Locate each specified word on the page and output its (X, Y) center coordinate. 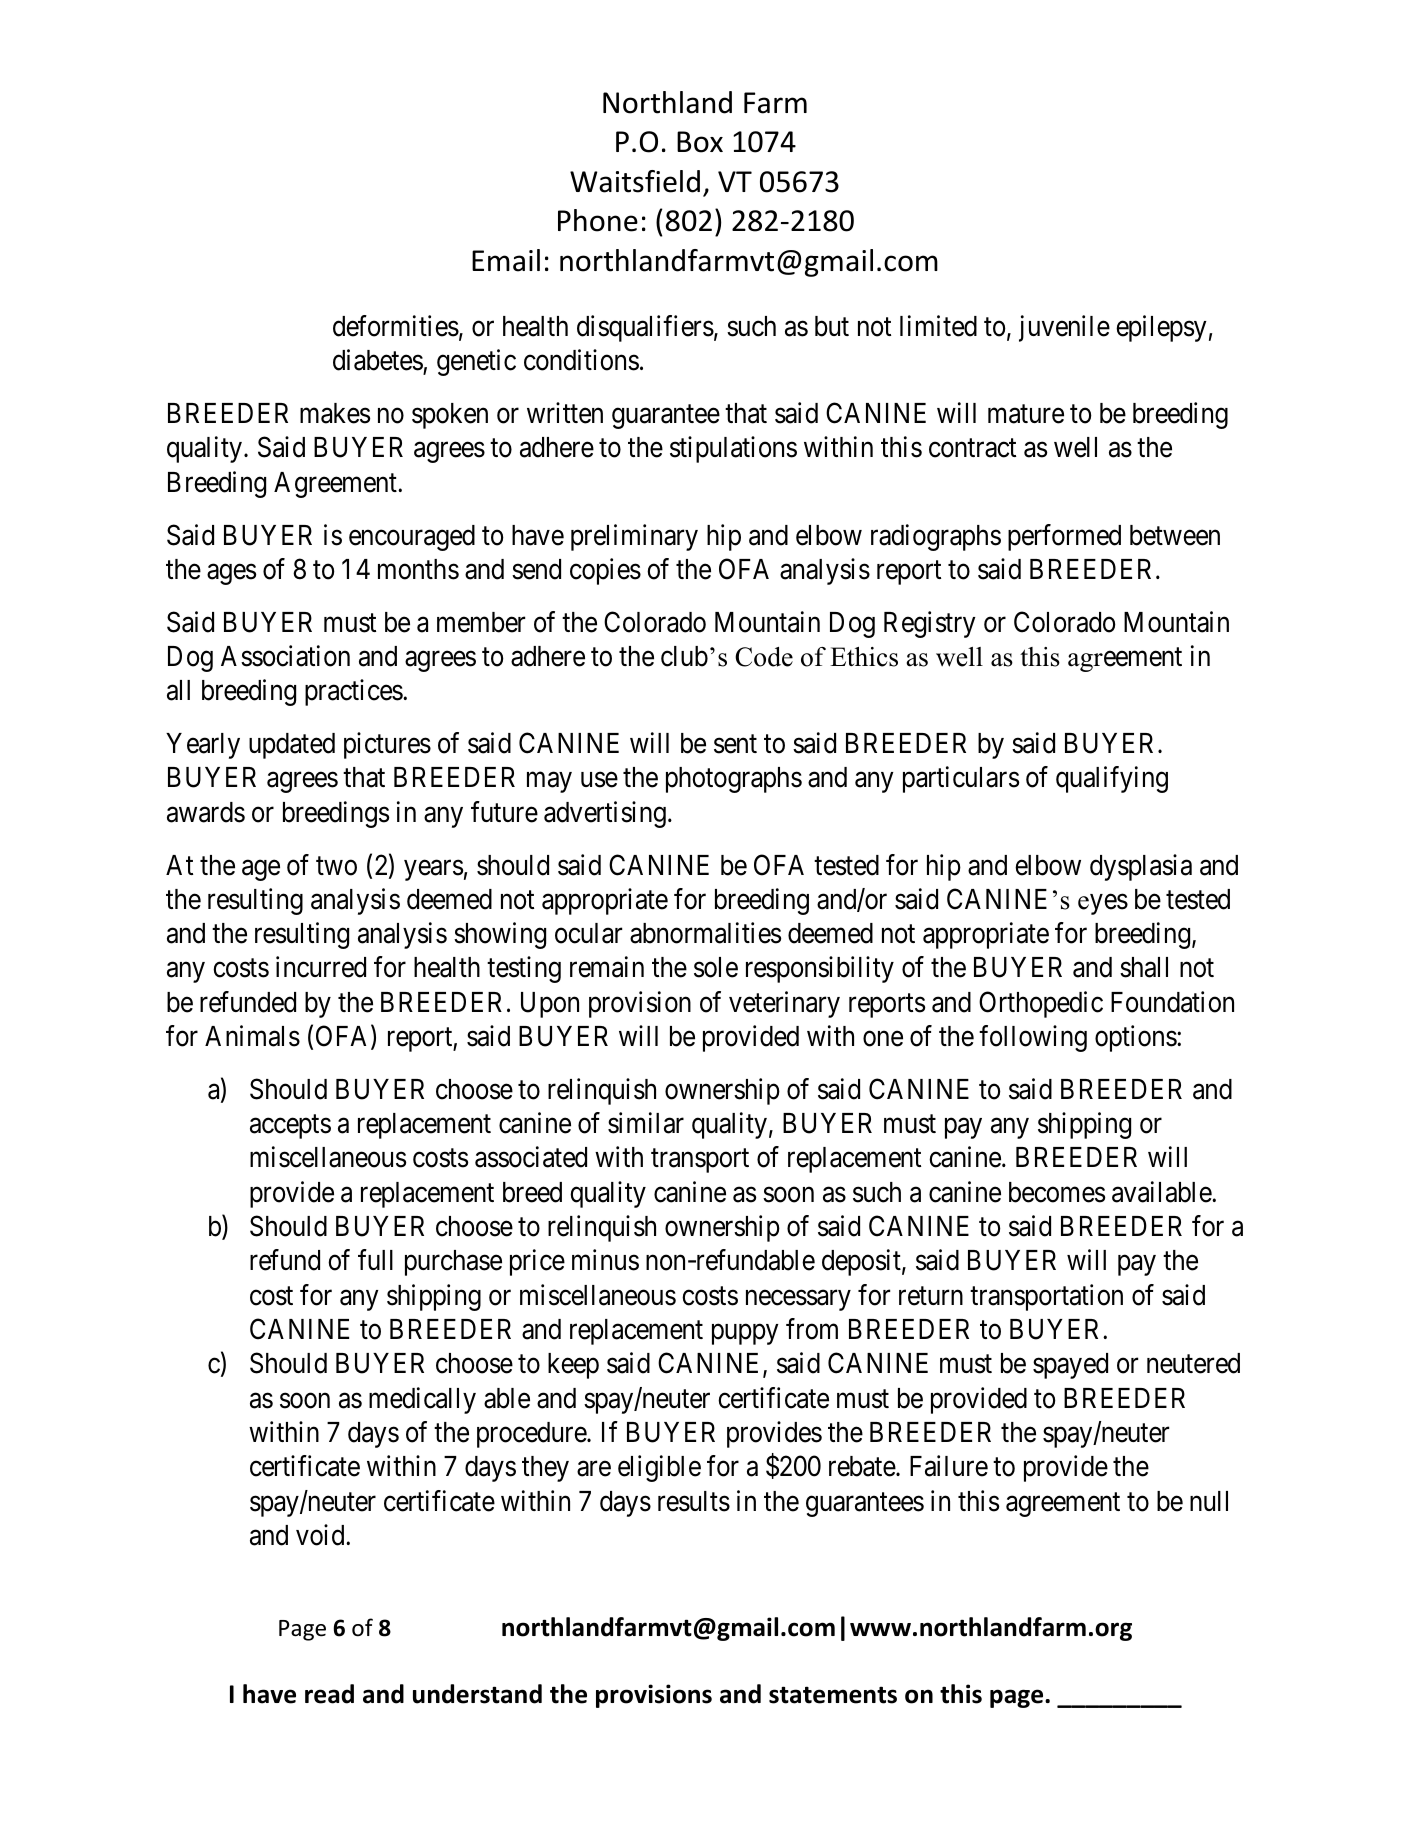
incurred (321, 967)
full (375, 1259)
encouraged (412, 538)
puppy (745, 1334)
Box (700, 142)
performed (1064, 537)
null (1209, 1501)
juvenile (1064, 328)
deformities (396, 326)
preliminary (634, 537)
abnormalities (705, 933)
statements (833, 1695)
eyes (1103, 904)
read (329, 1694)
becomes (1057, 1192)
